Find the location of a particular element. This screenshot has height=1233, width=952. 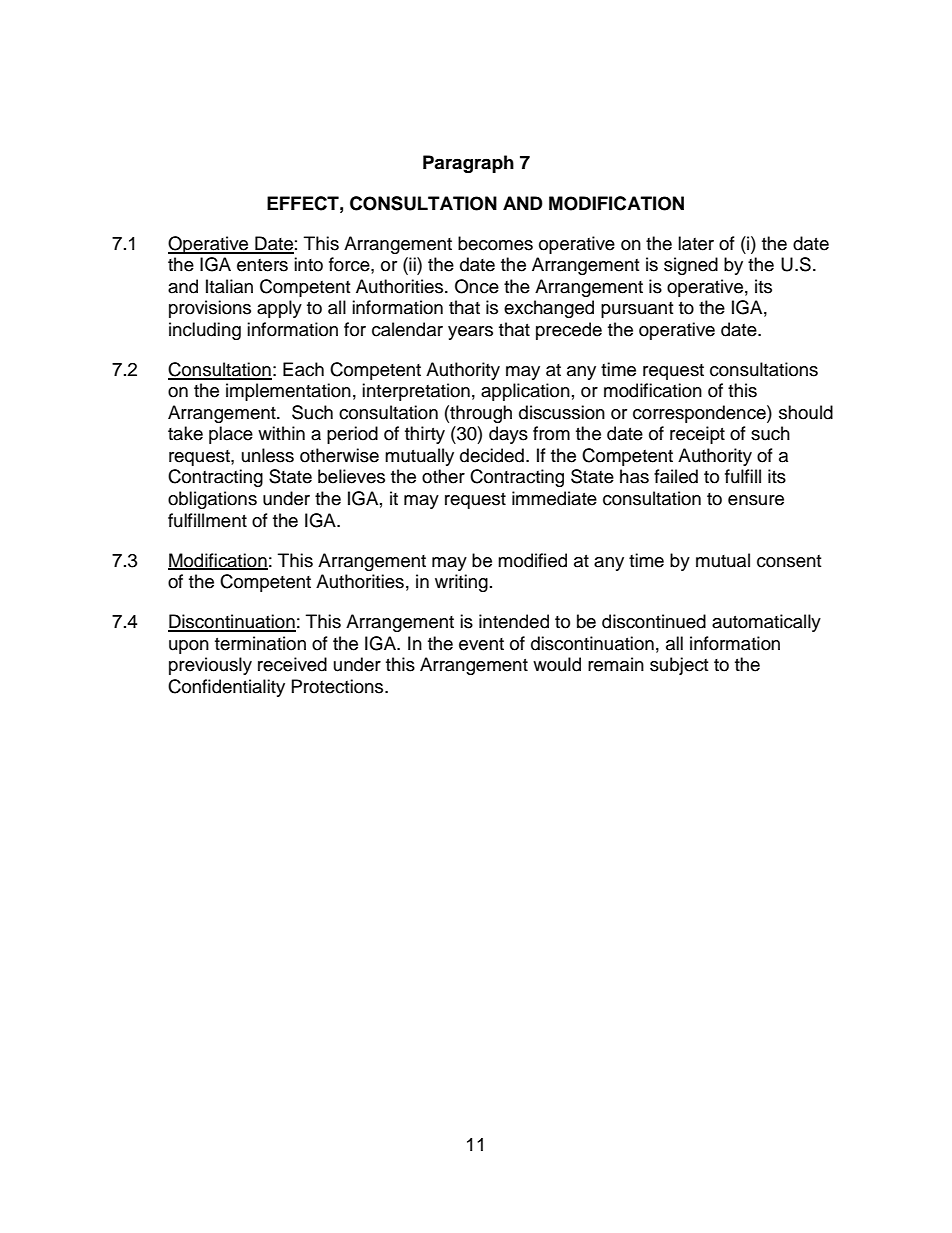

enters is located at coordinates (262, 265).
